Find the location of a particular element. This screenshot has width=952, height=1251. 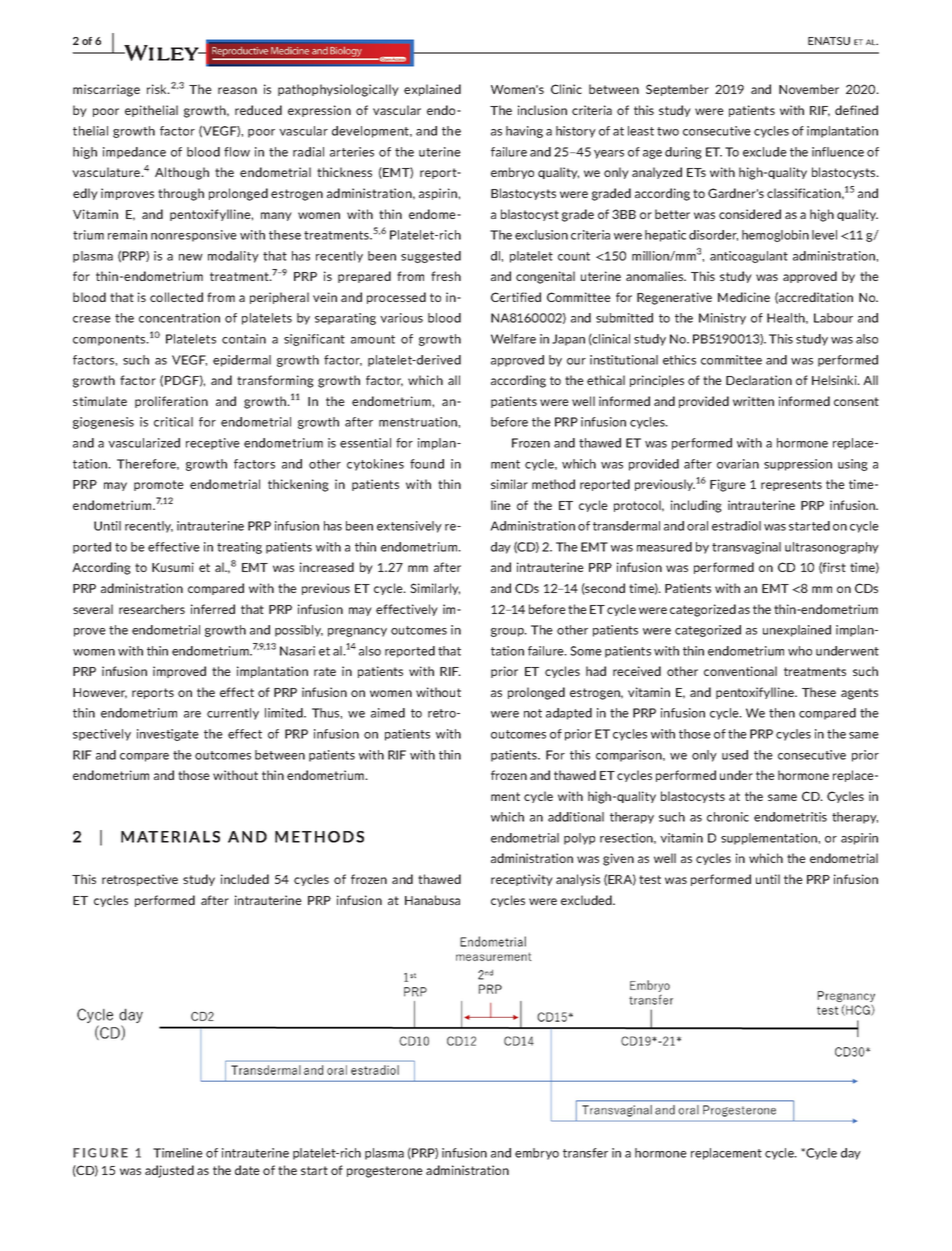

who is located at coordinates (800, 651).
